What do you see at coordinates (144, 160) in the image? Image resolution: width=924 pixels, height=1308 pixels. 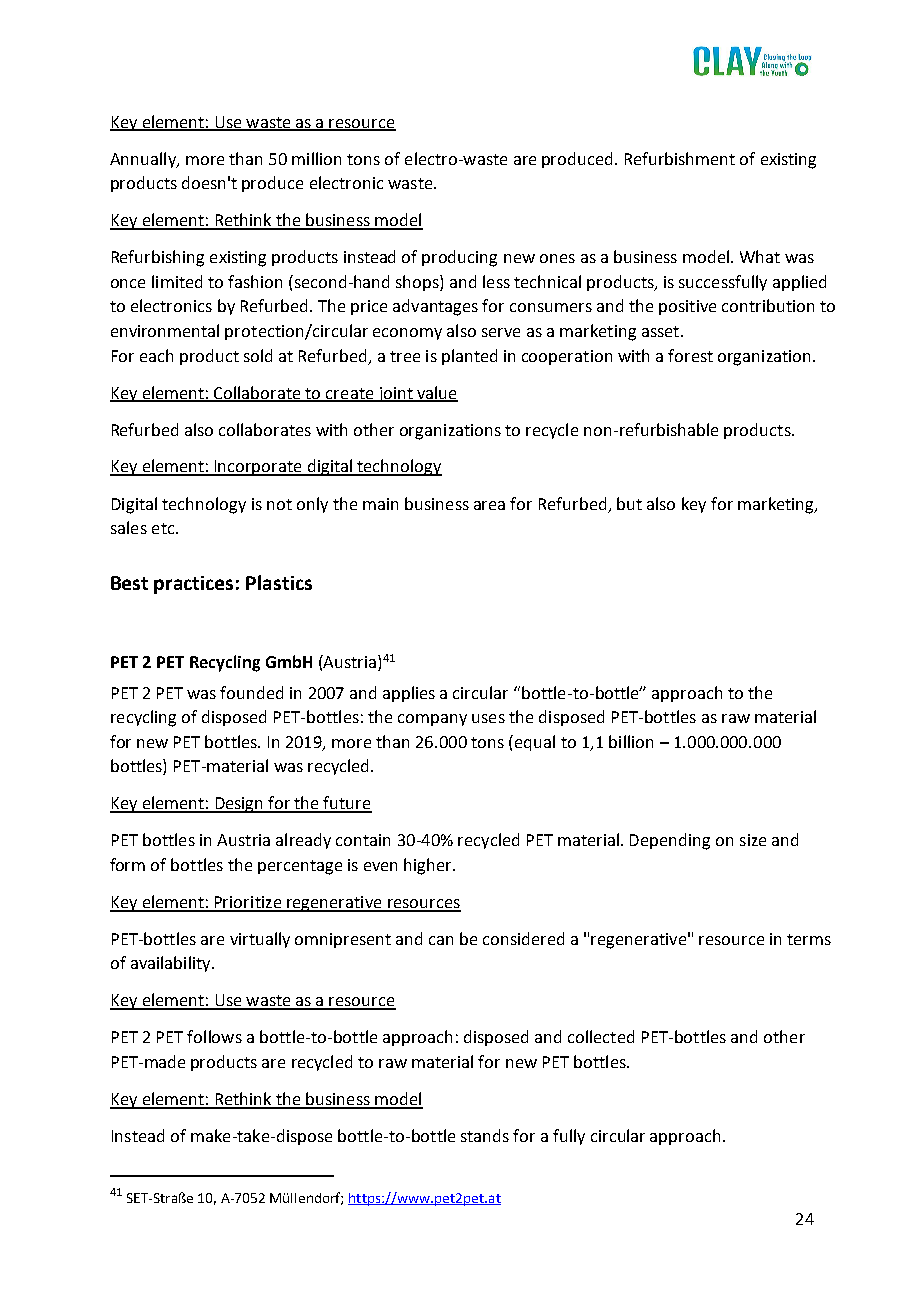 I see `Annually` at bounding box center [144, 160].
